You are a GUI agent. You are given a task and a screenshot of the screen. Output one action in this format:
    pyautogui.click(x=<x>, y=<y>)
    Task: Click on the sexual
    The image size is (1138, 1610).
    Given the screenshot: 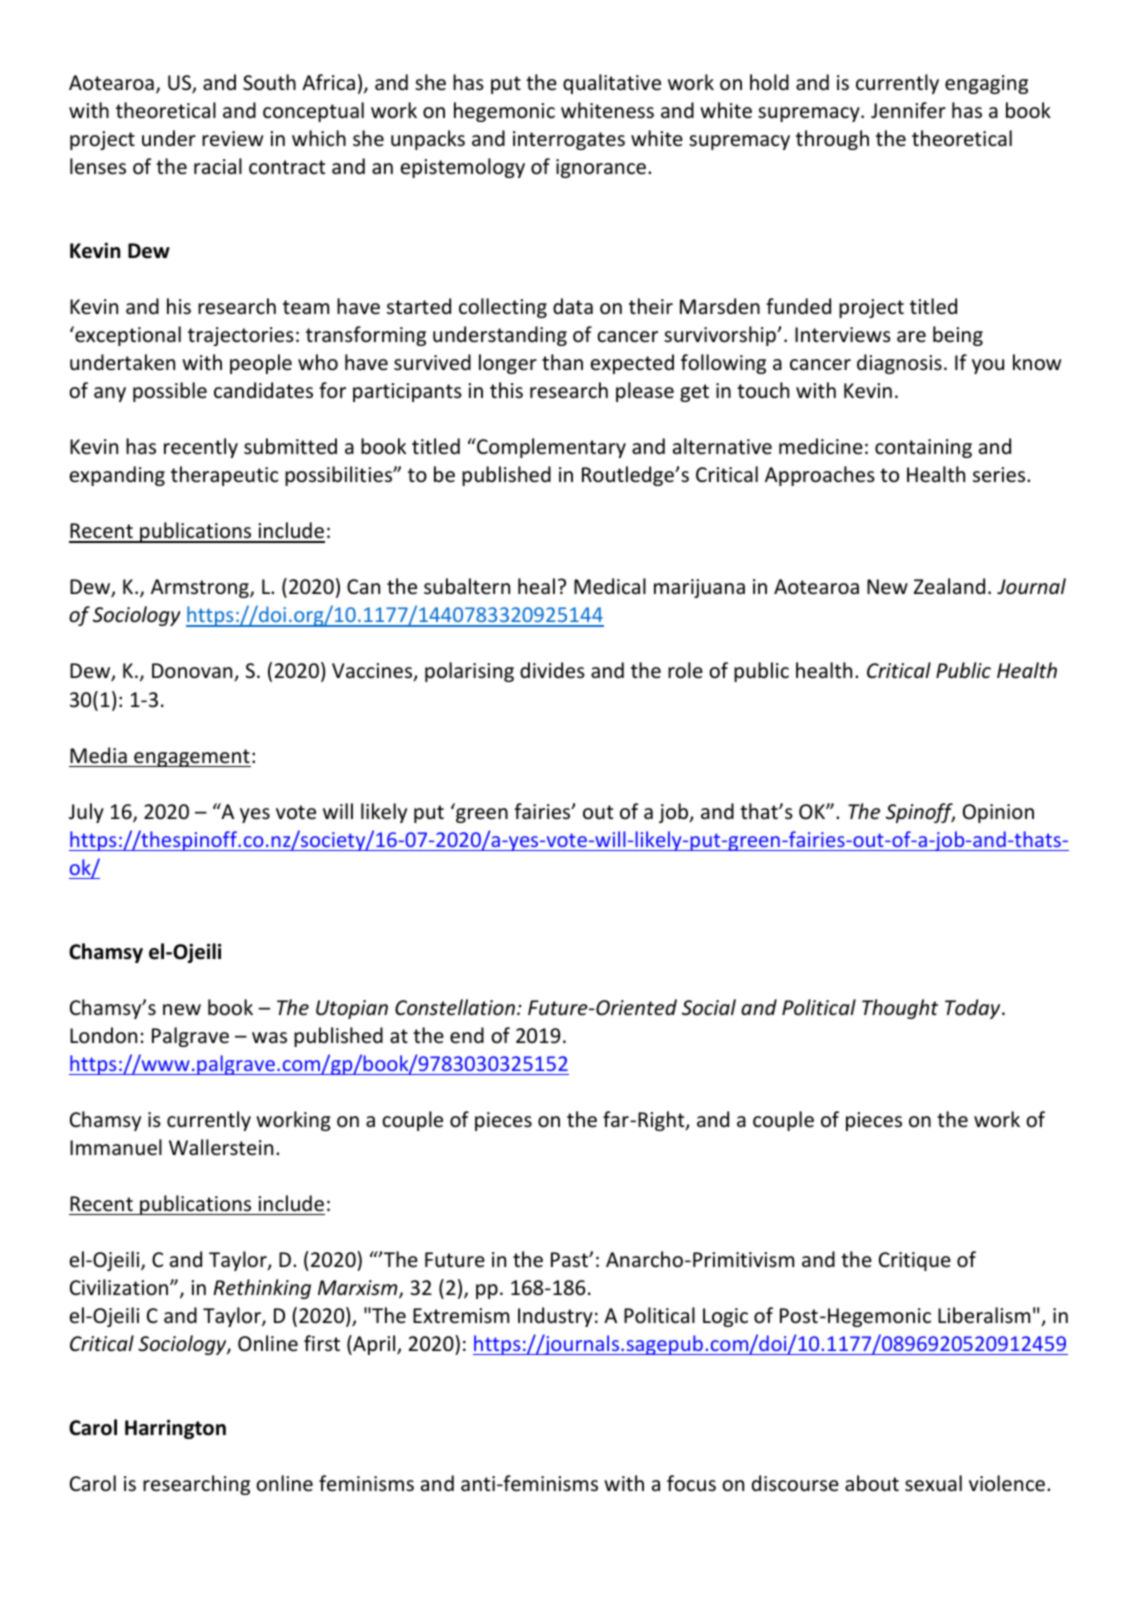 What is the action you would take?
    pyautogui.click(x=933, y=1483)
